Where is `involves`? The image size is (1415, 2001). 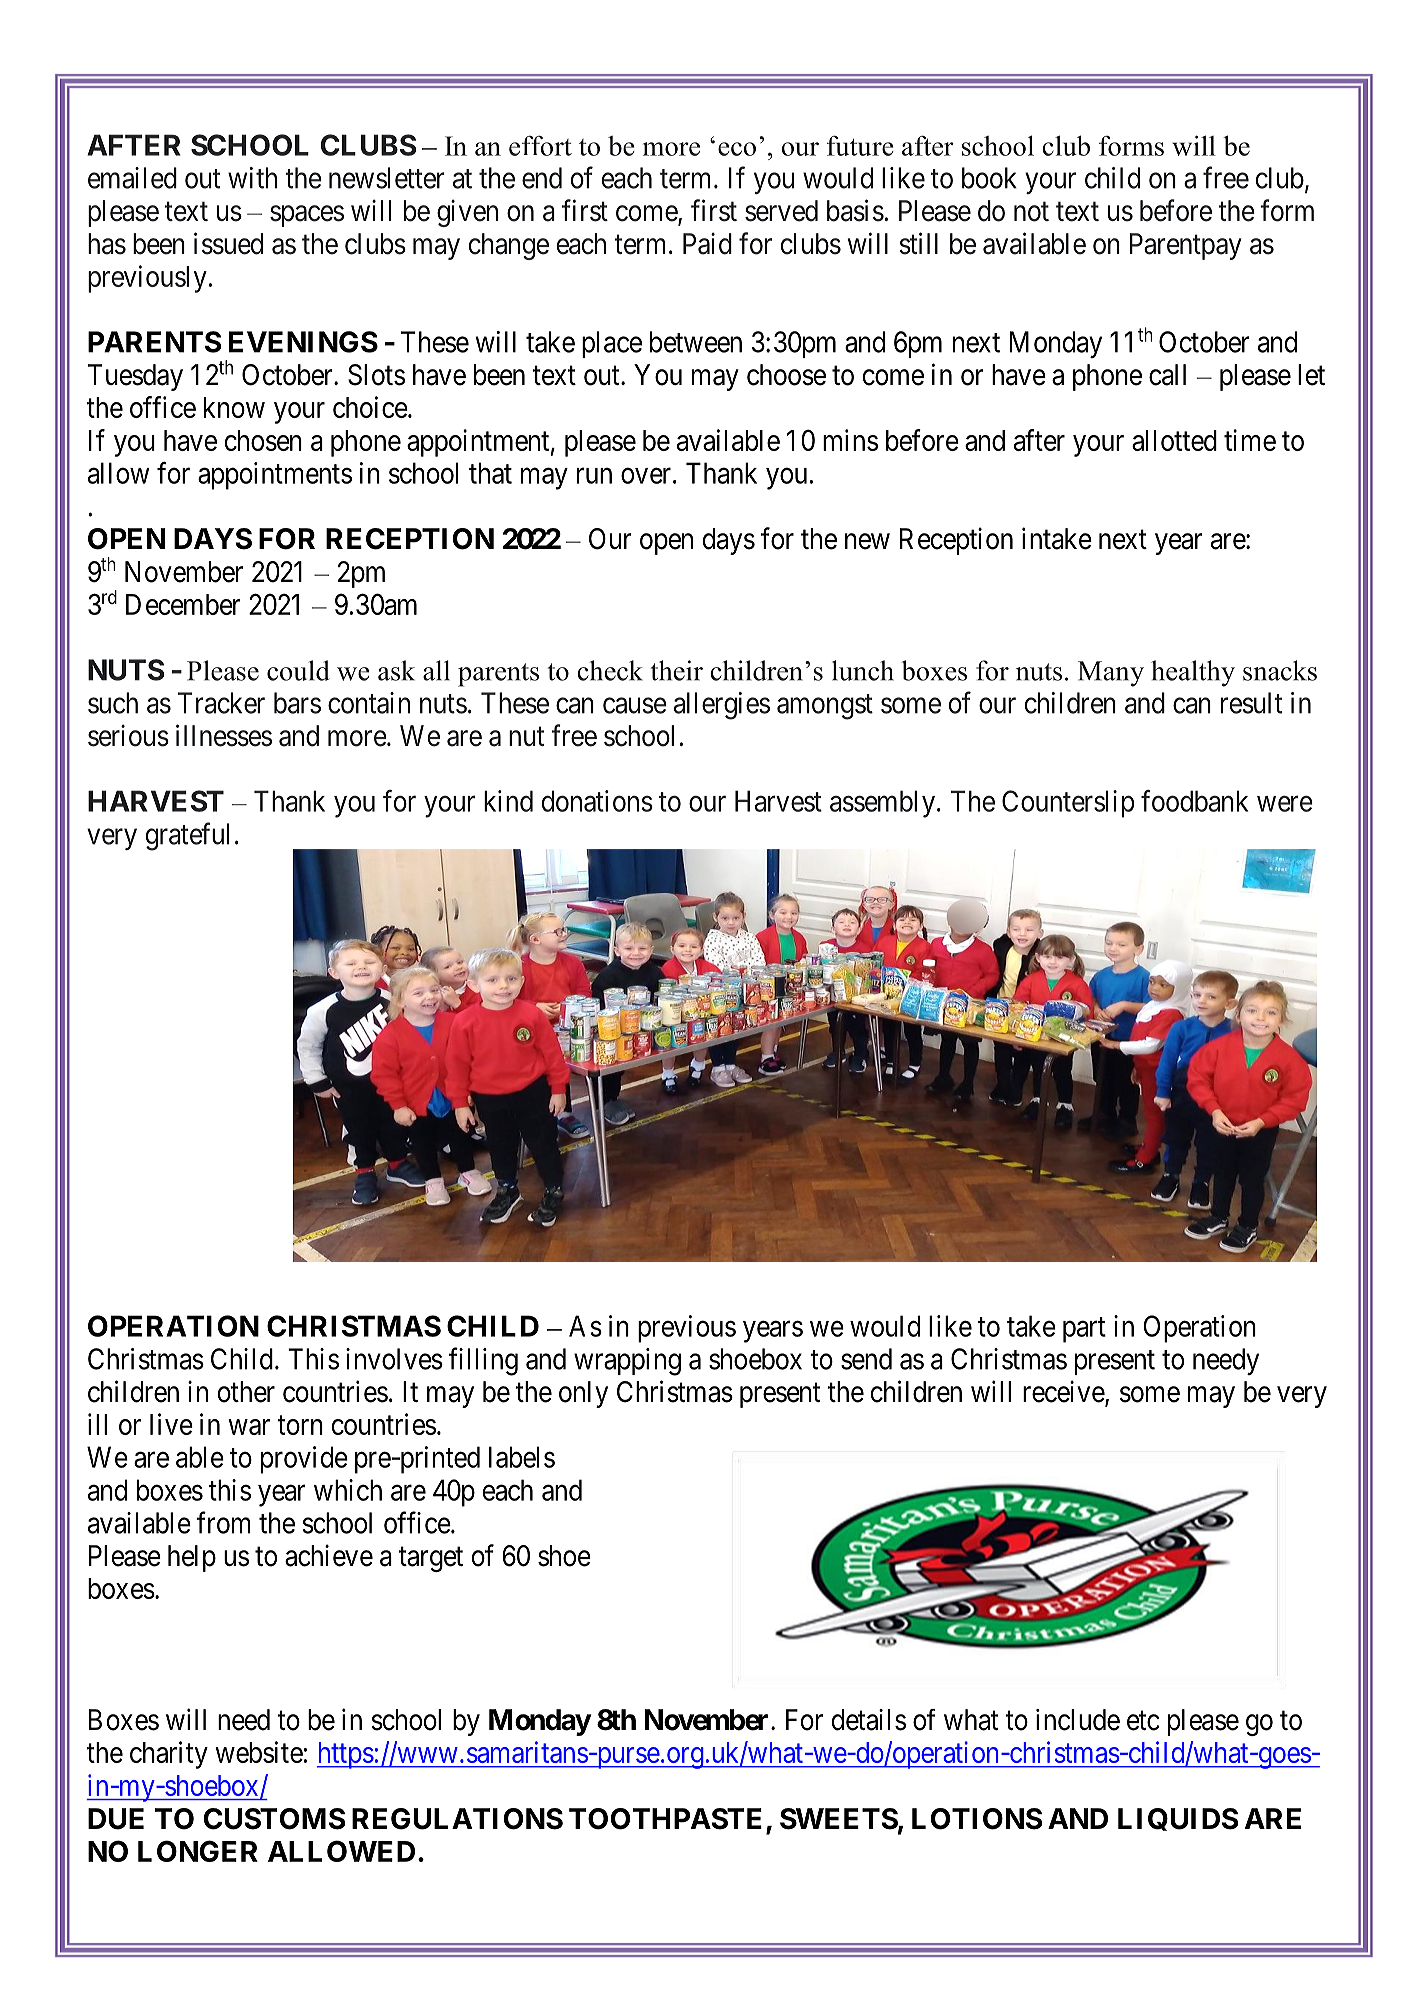 involves is located at coordinates (394, 1359).
